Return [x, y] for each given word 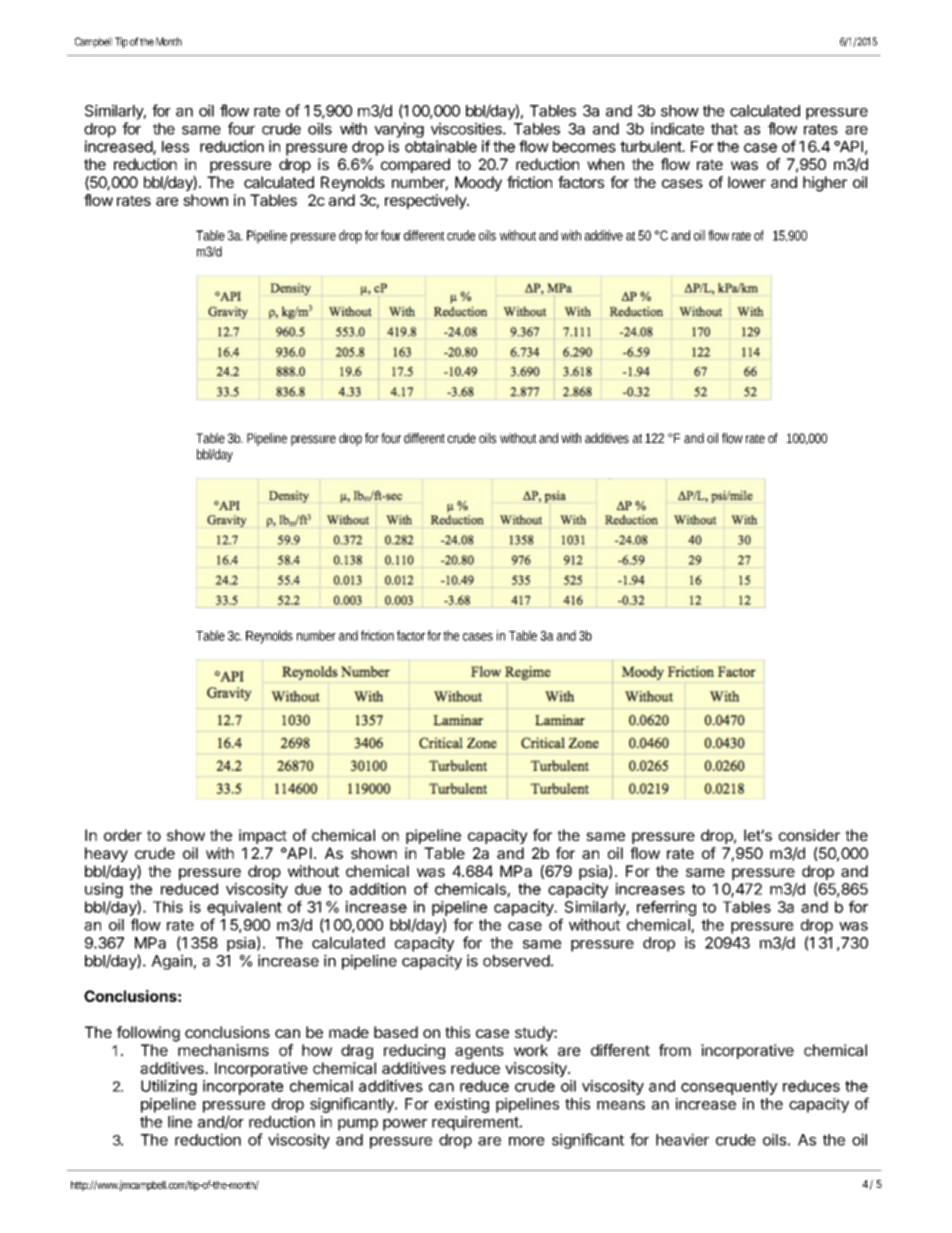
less [175, 147]
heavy [106, 854]
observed [516, 961]
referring [666, 908]
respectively [426, 201]
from [675, 1050]
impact [263, 836]
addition [378, 889]
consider [809, 835]
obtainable [441, 146]
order [123, 835]
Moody [478, 183]
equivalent [244, 908]
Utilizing [169, 1087]
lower [747, 182]
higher [825, 184]
